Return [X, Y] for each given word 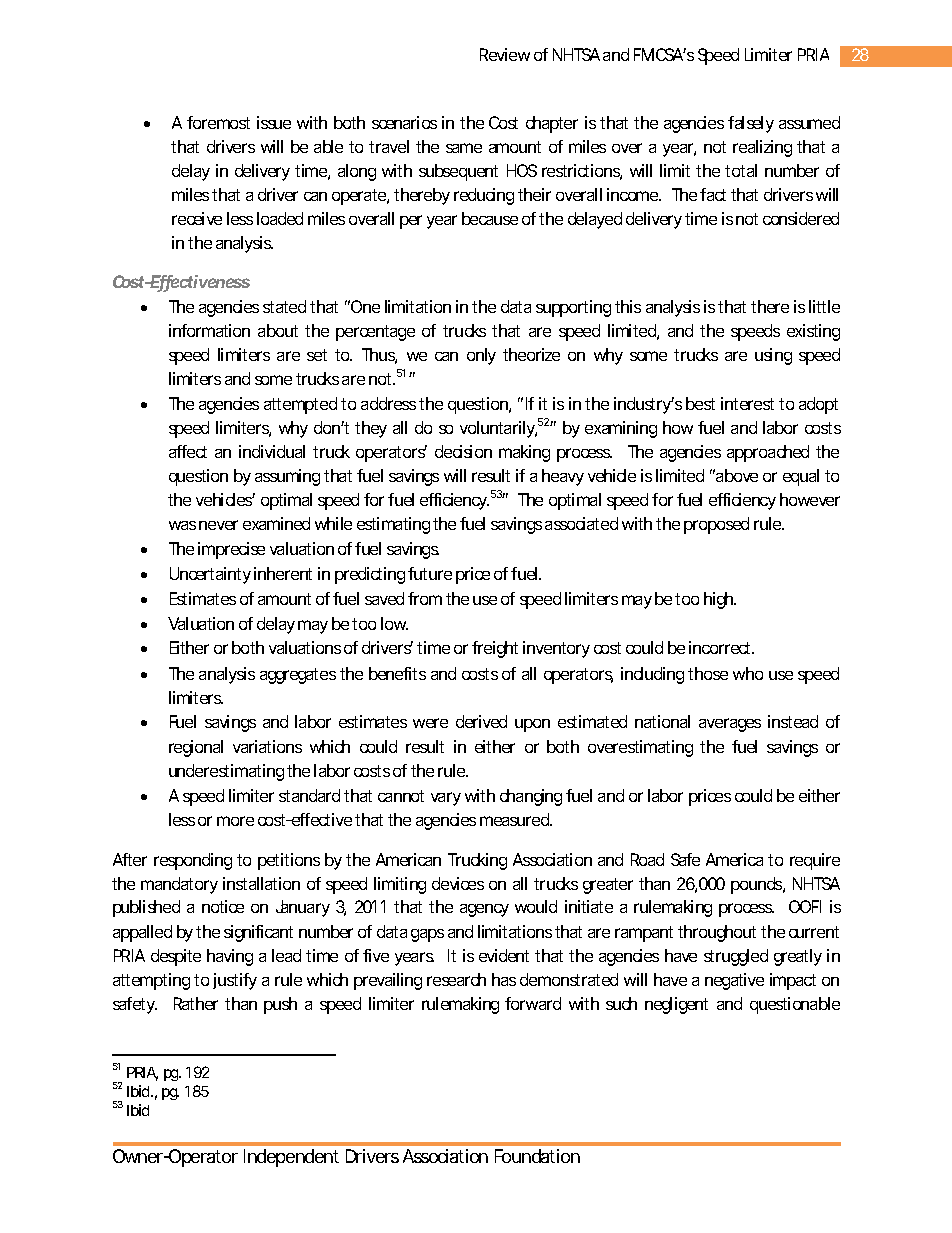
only [481, 356]
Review [505, 54]
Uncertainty [210, 575]
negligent [676, 1005]
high [720, 600]
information [209, 330]
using [773, 356]
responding [193, 861]
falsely [751, 124]
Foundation [537, 1156]
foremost [218, 122]
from [425, 598]
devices [458, 883]
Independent [291, 1158]
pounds [758, 885]
